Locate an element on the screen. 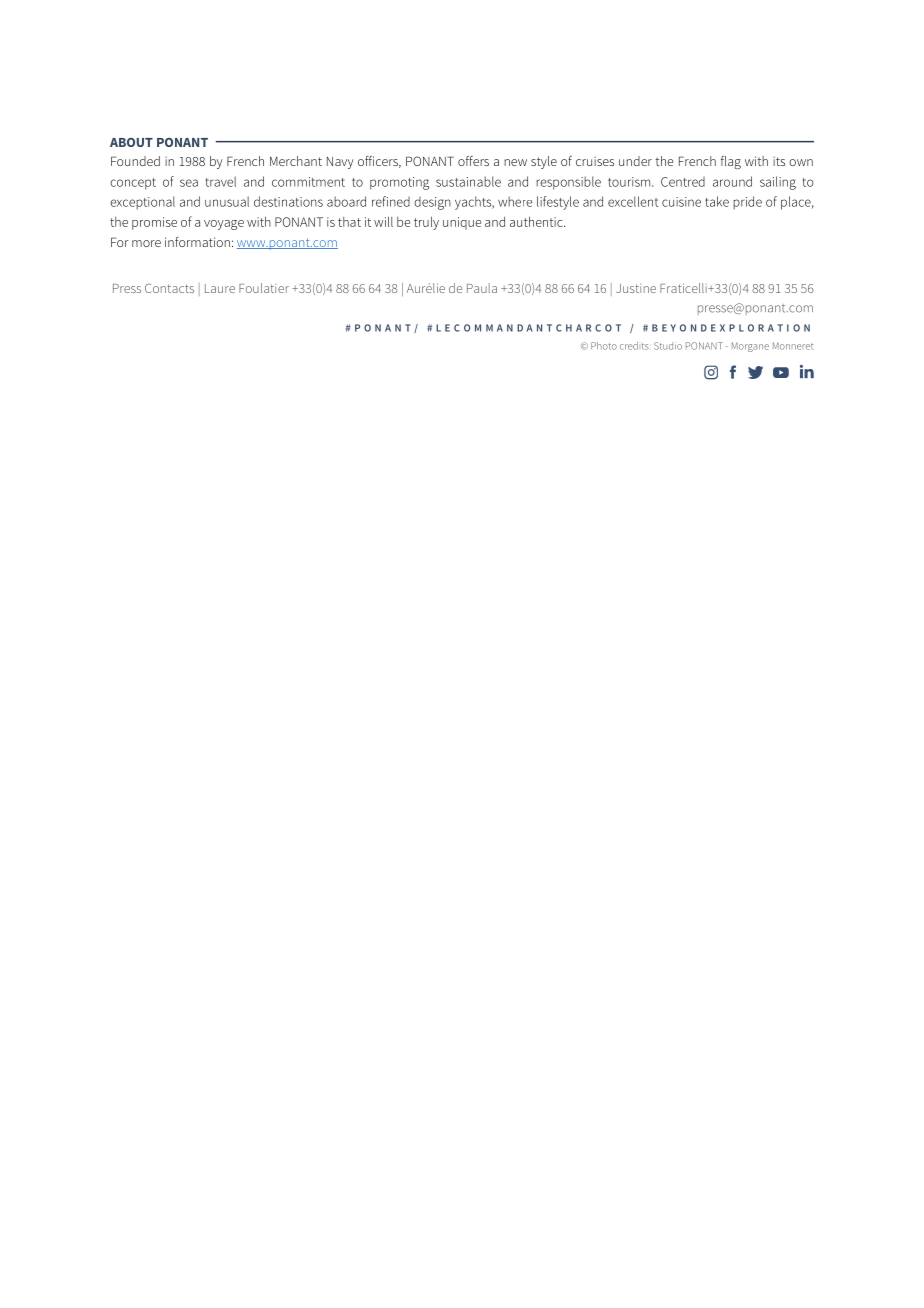 Image resolution: width=924 pixels, height=1308 pixels. offers is located at coordinates (473, 161).
